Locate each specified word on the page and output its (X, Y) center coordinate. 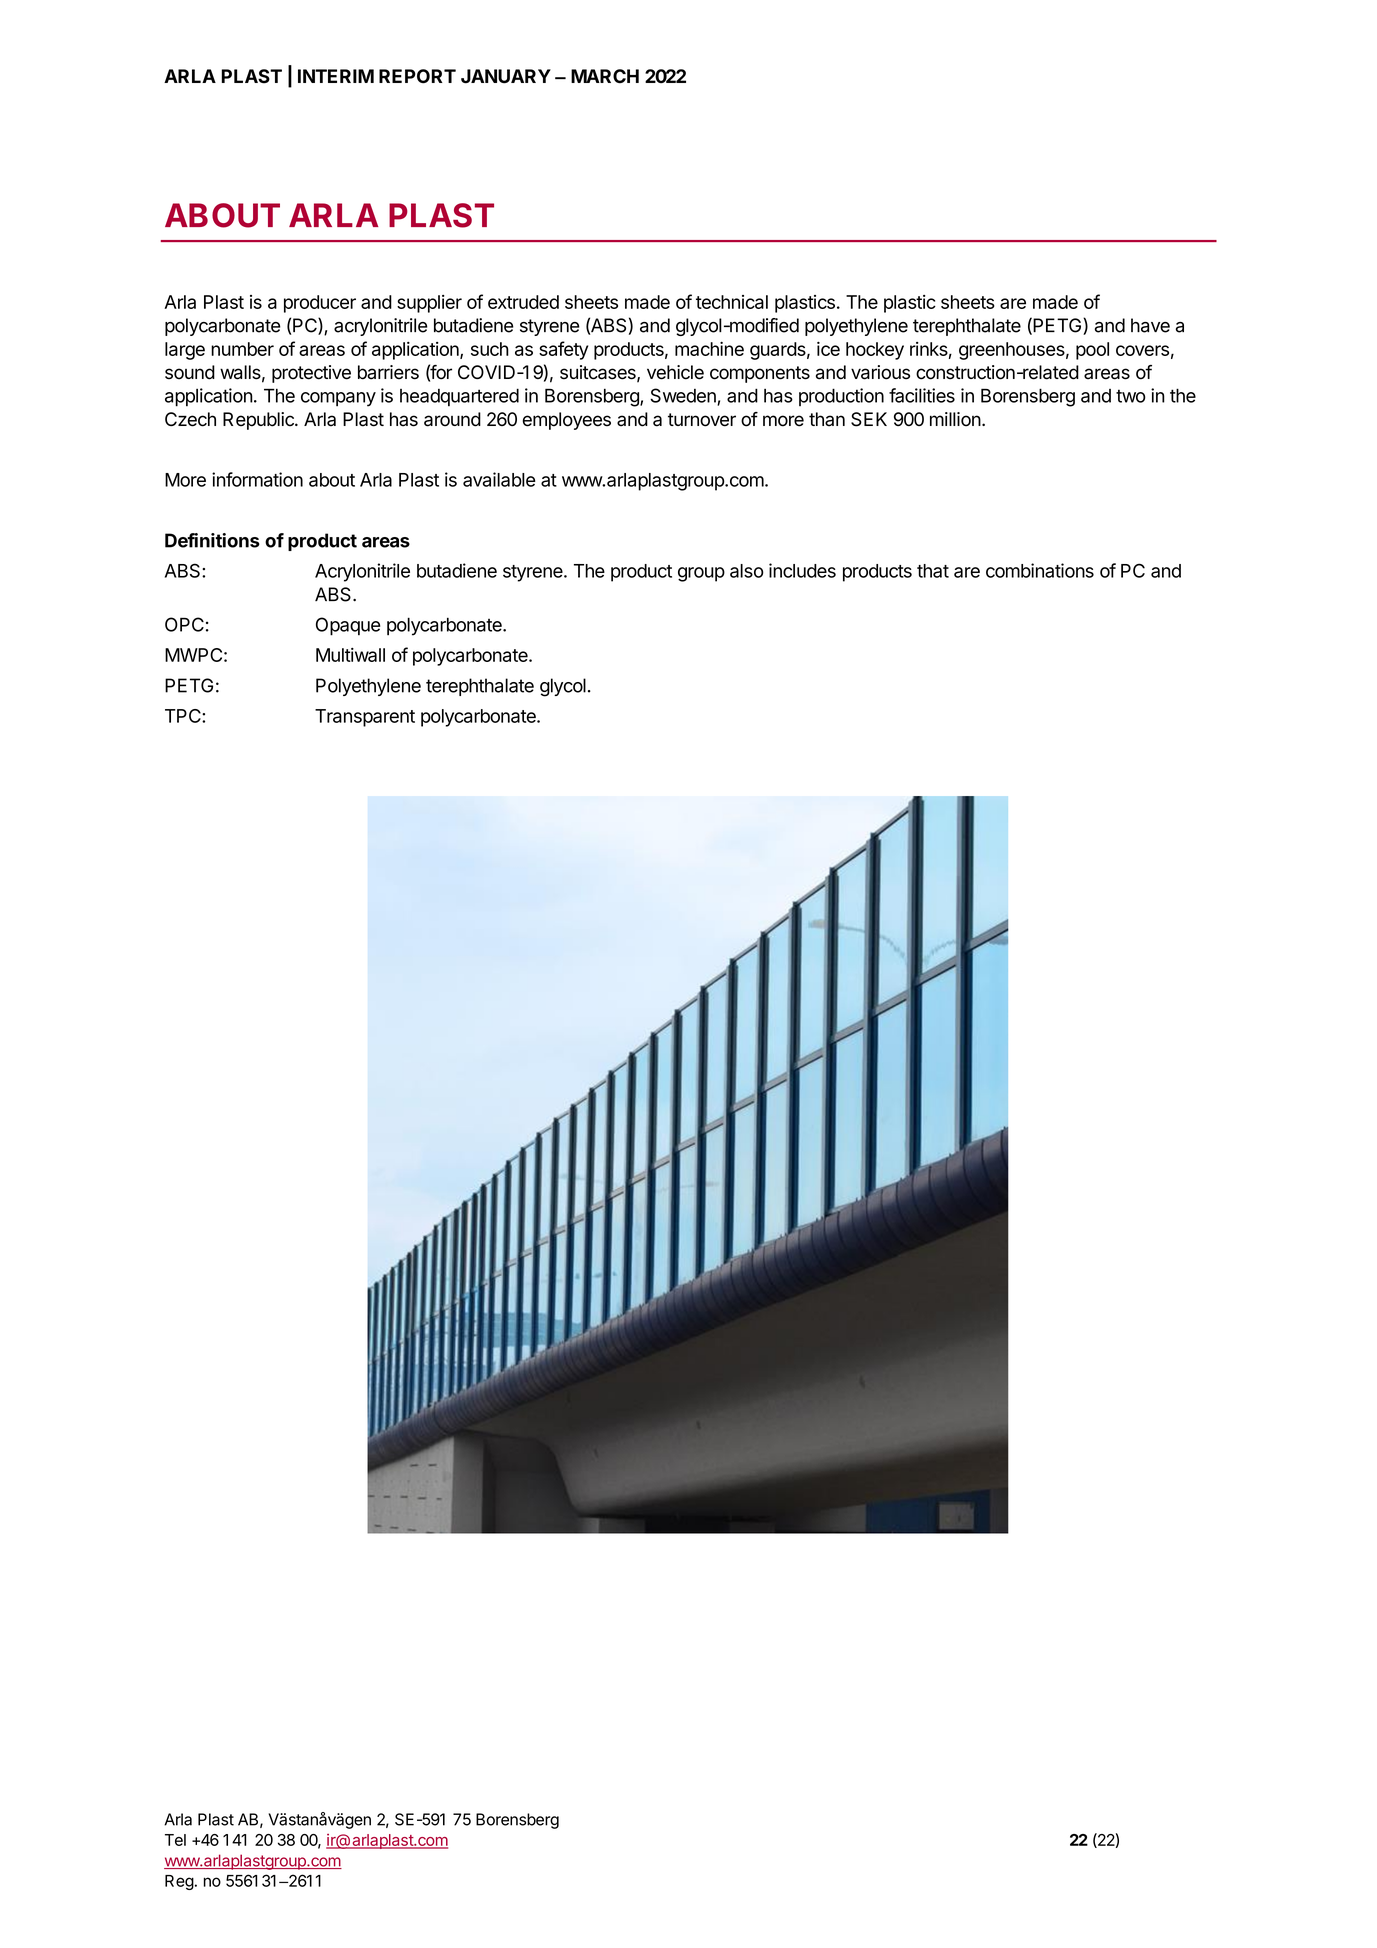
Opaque (348, 626)
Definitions (212, 540)
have (1150, 325)
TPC (184, 716)
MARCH (605, 76)
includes (802, 570)
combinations (1040, 570)
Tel (175, 1840)
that (933, 571)
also (747, 571)
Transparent (365, 718)
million (955, 419)
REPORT (417, 76)
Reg (179, 1882)
